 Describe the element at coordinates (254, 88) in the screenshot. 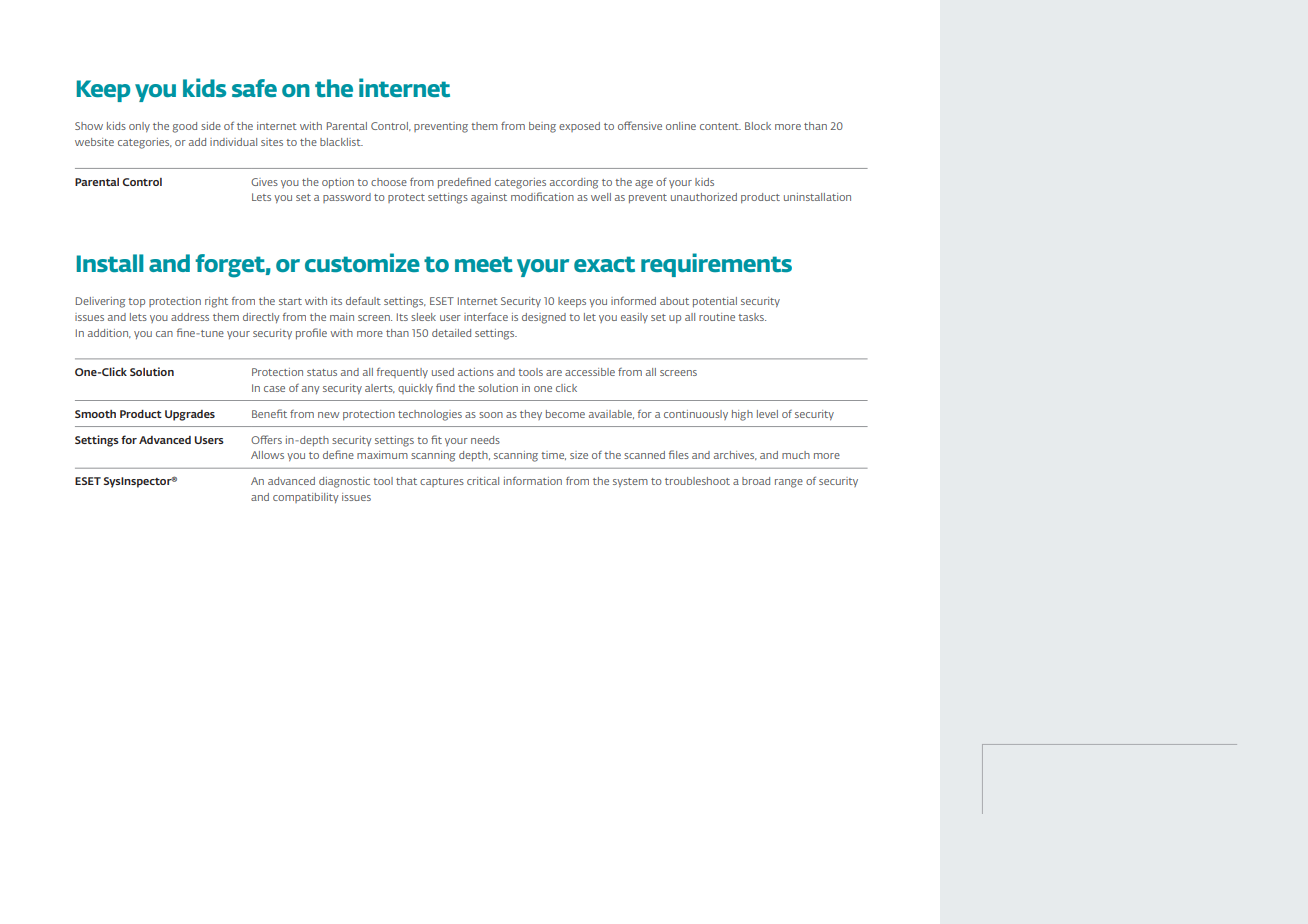

I see `safe` at that location.
